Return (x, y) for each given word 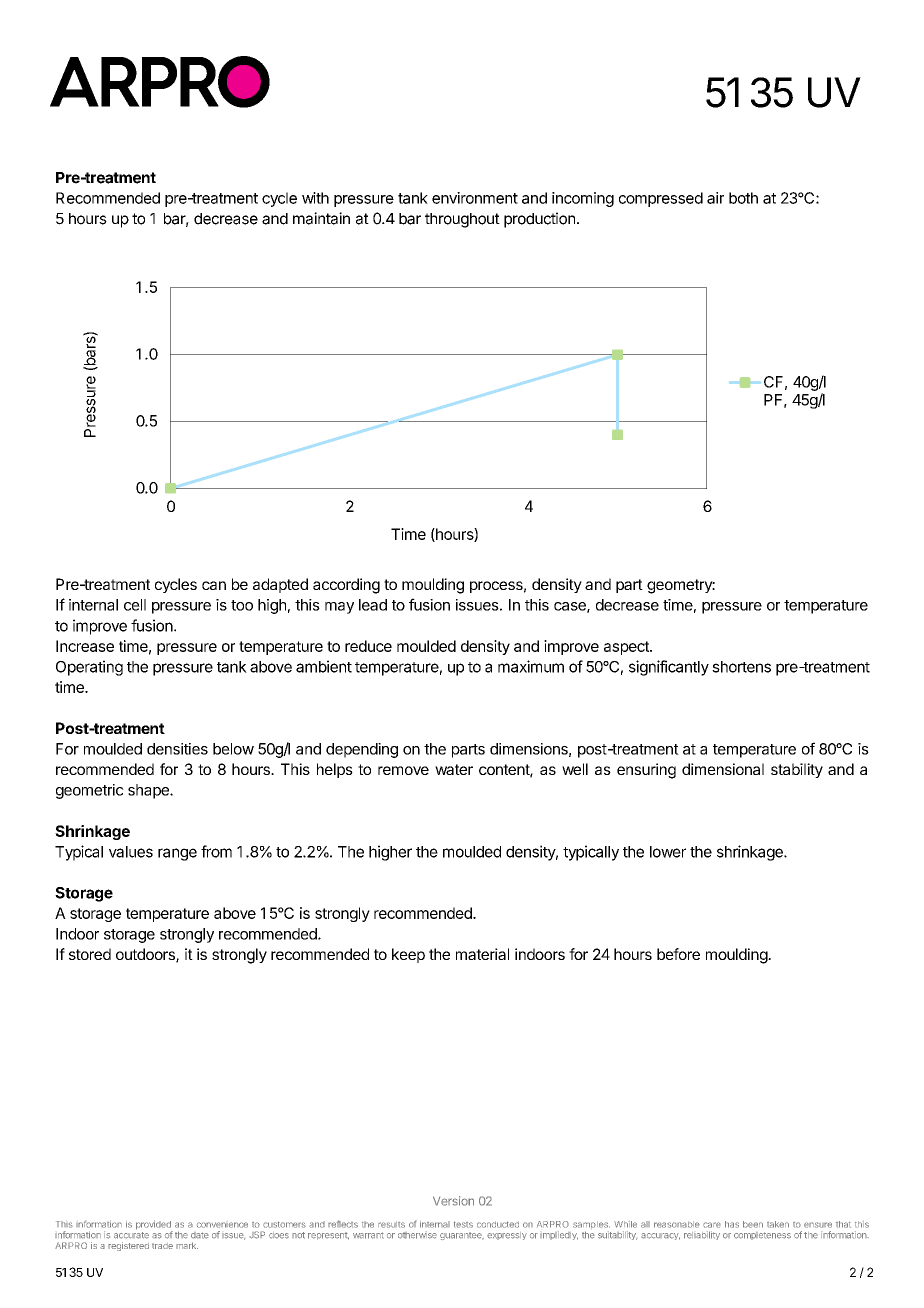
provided (154, 1226)
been (753, 1224)
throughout (462, 220)
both (743, 198)
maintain (321, 218)
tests (463, 1224)
